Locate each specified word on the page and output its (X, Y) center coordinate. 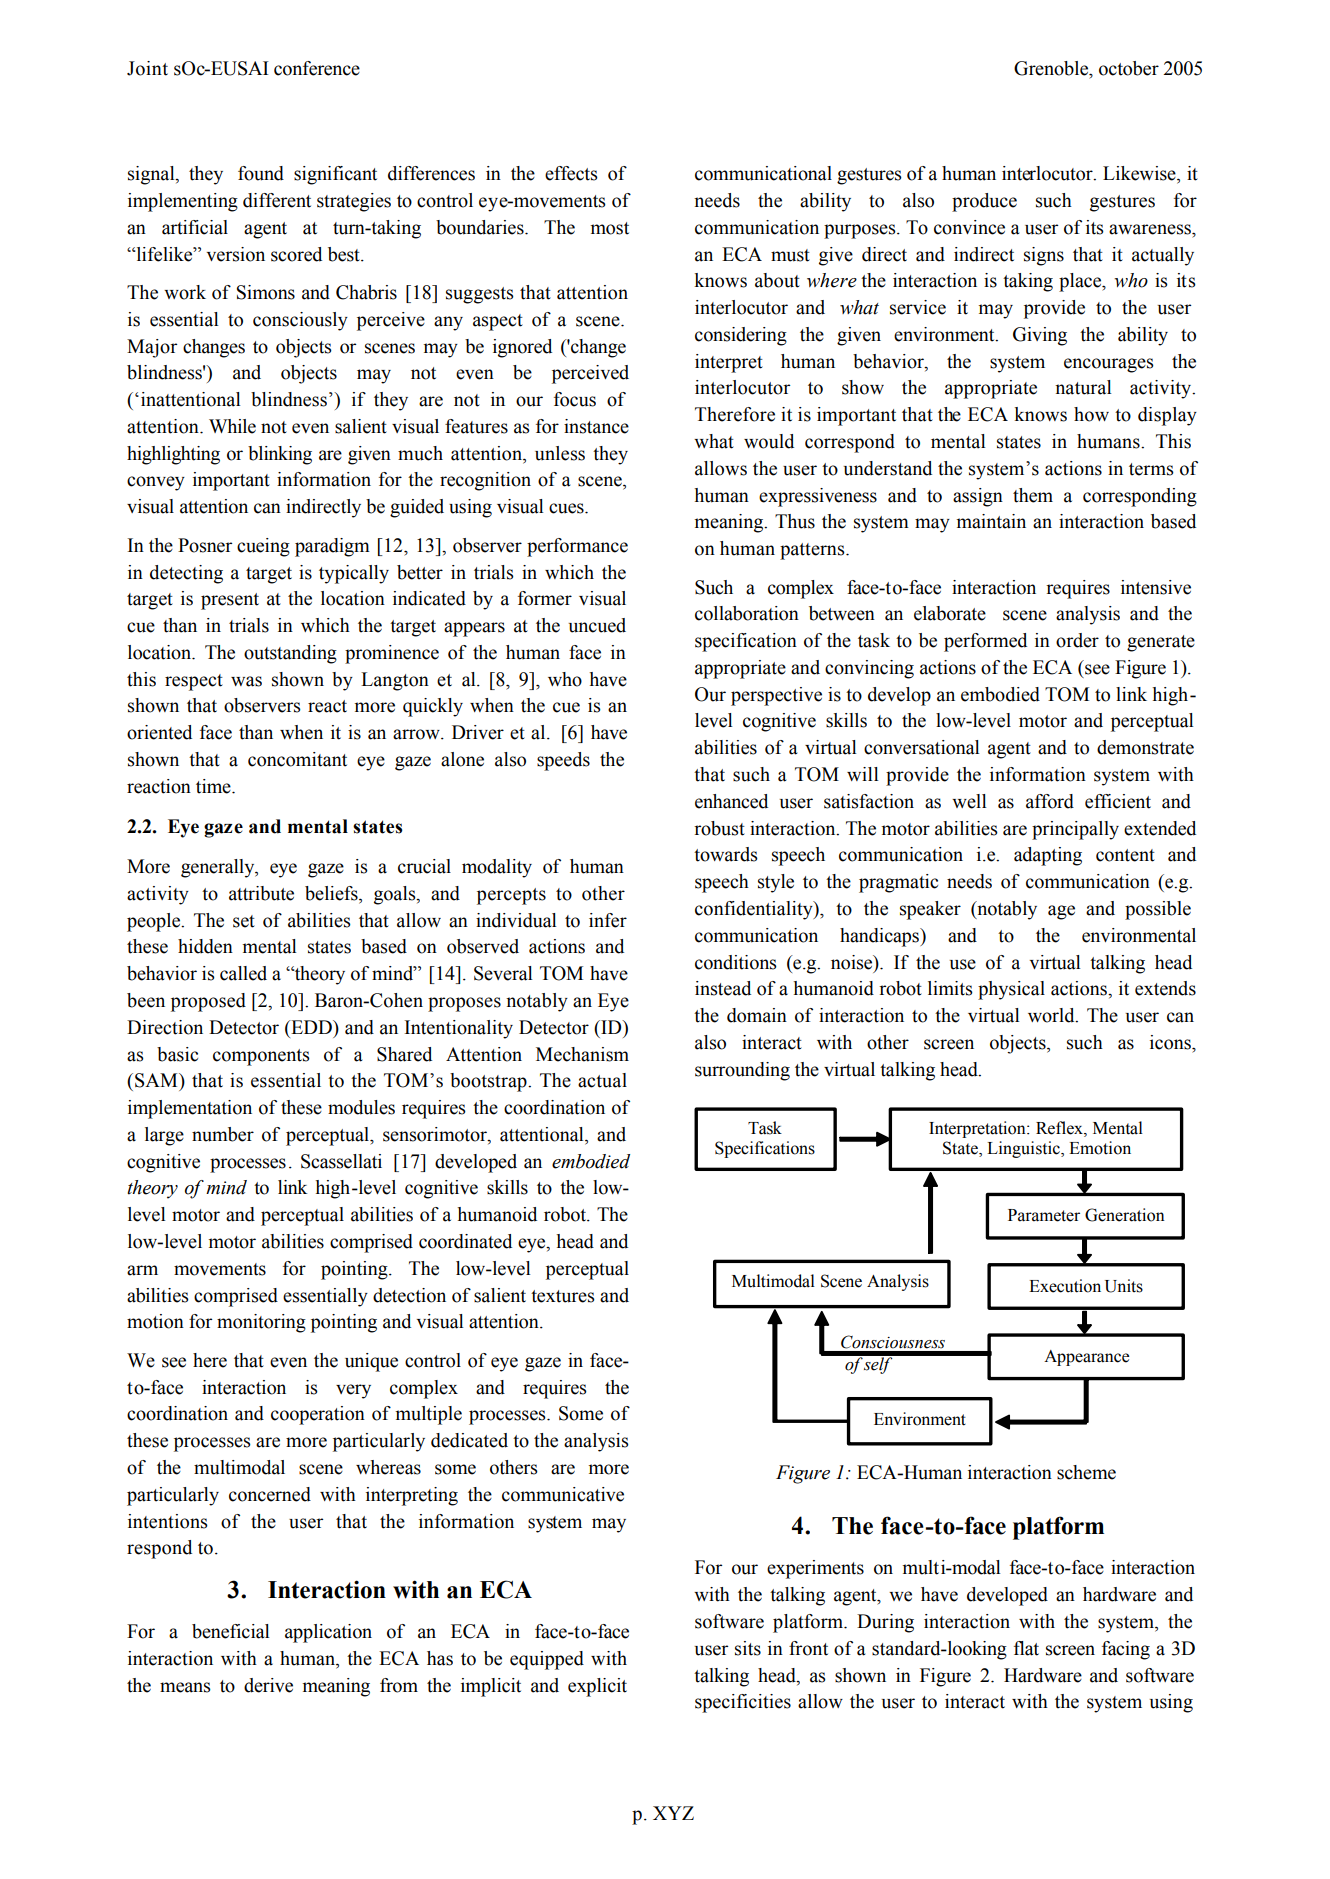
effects (571, 173)
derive (268, 1685)
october (1129, 68)
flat (1026, 1648)
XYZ (673, 1813)
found (261, 173)
